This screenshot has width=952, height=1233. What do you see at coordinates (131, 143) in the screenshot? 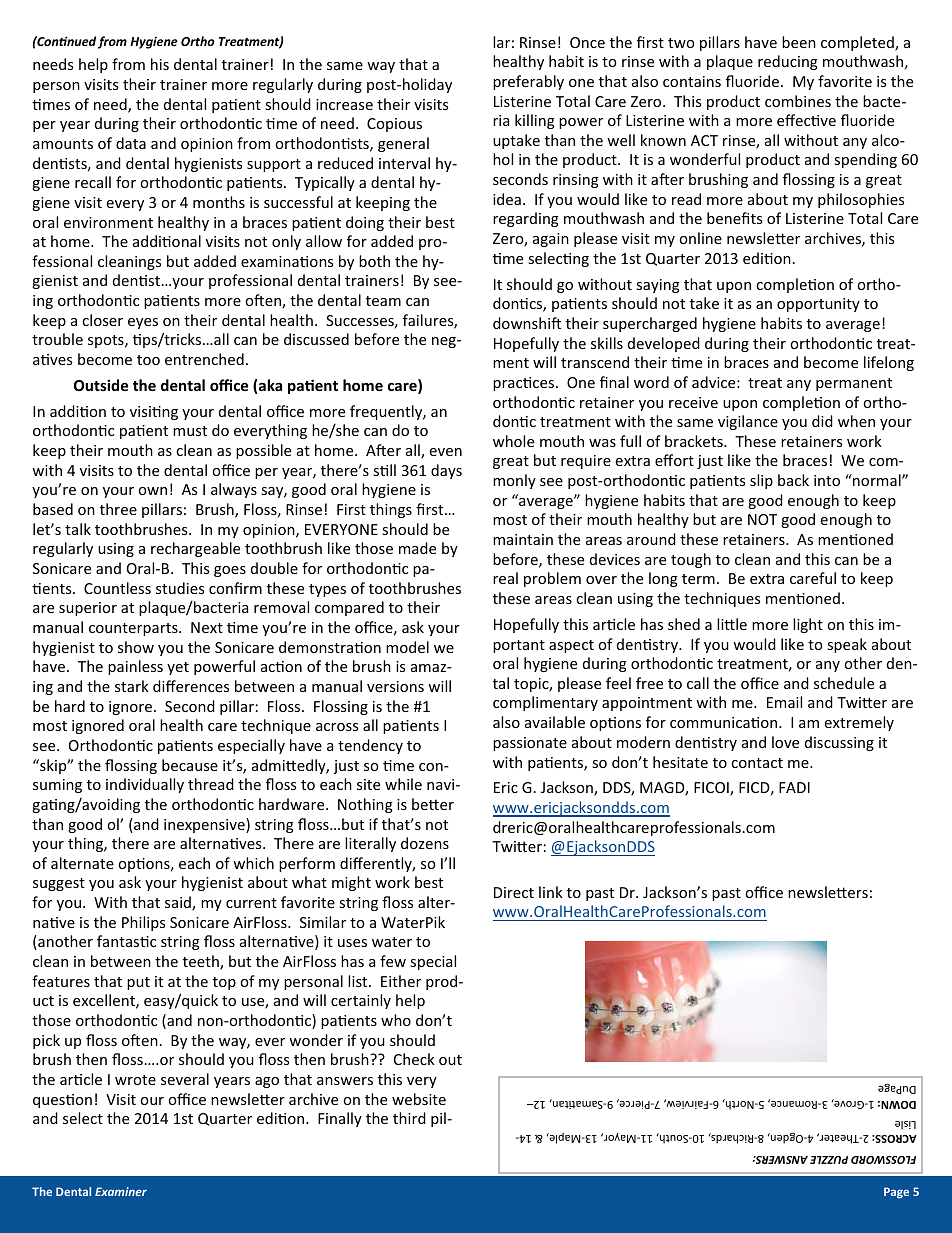
I see `data` at bounding box center [131, 143].
